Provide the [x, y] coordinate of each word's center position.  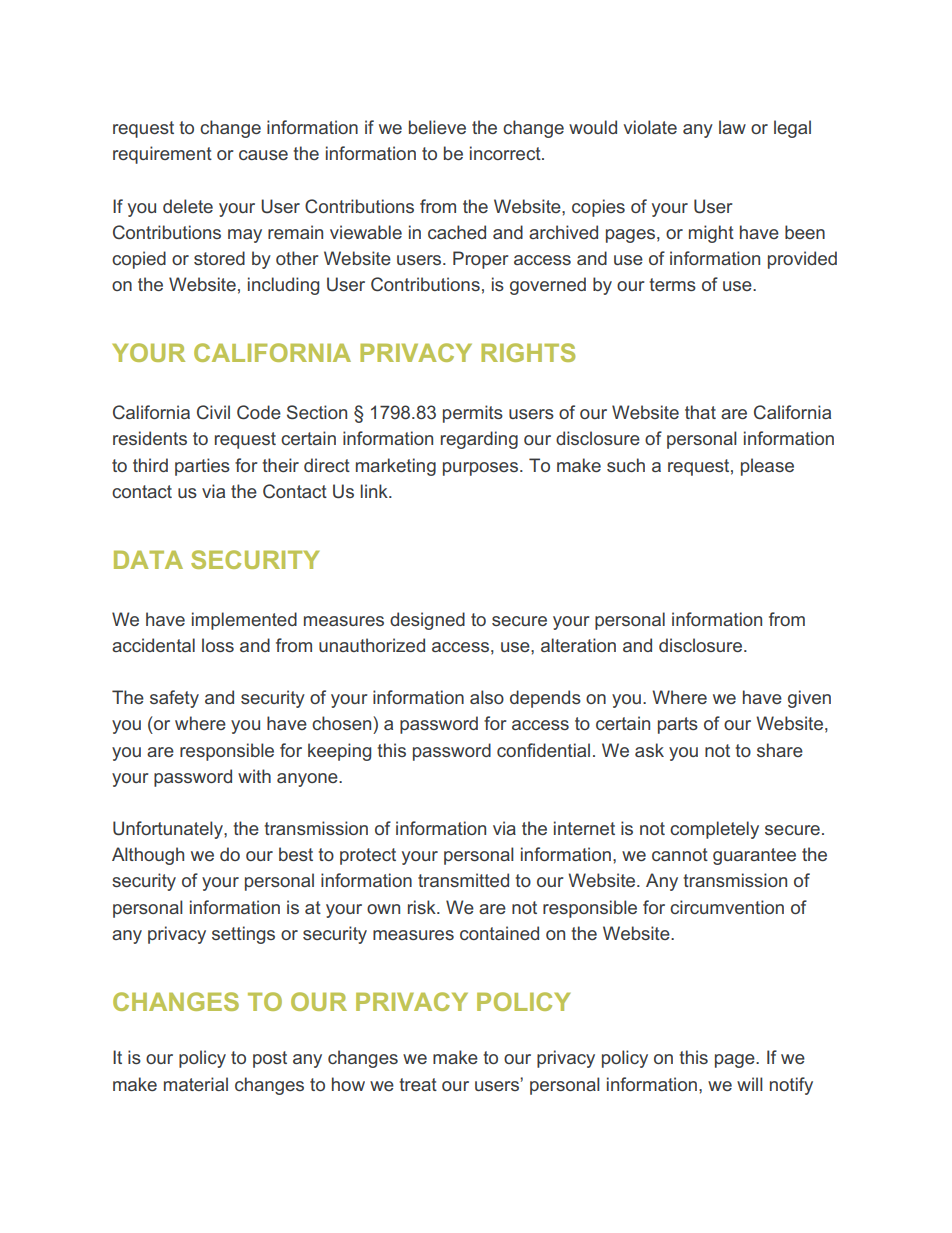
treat [418, 1084]
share [780, 750]
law [732, 127]
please [767, 467]
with [254, 776]
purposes [480, 469]
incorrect [506, 153]
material [196, 1084]
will [750, 1084]
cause [263, 155]
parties [202, 467]
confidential [543, 750]
